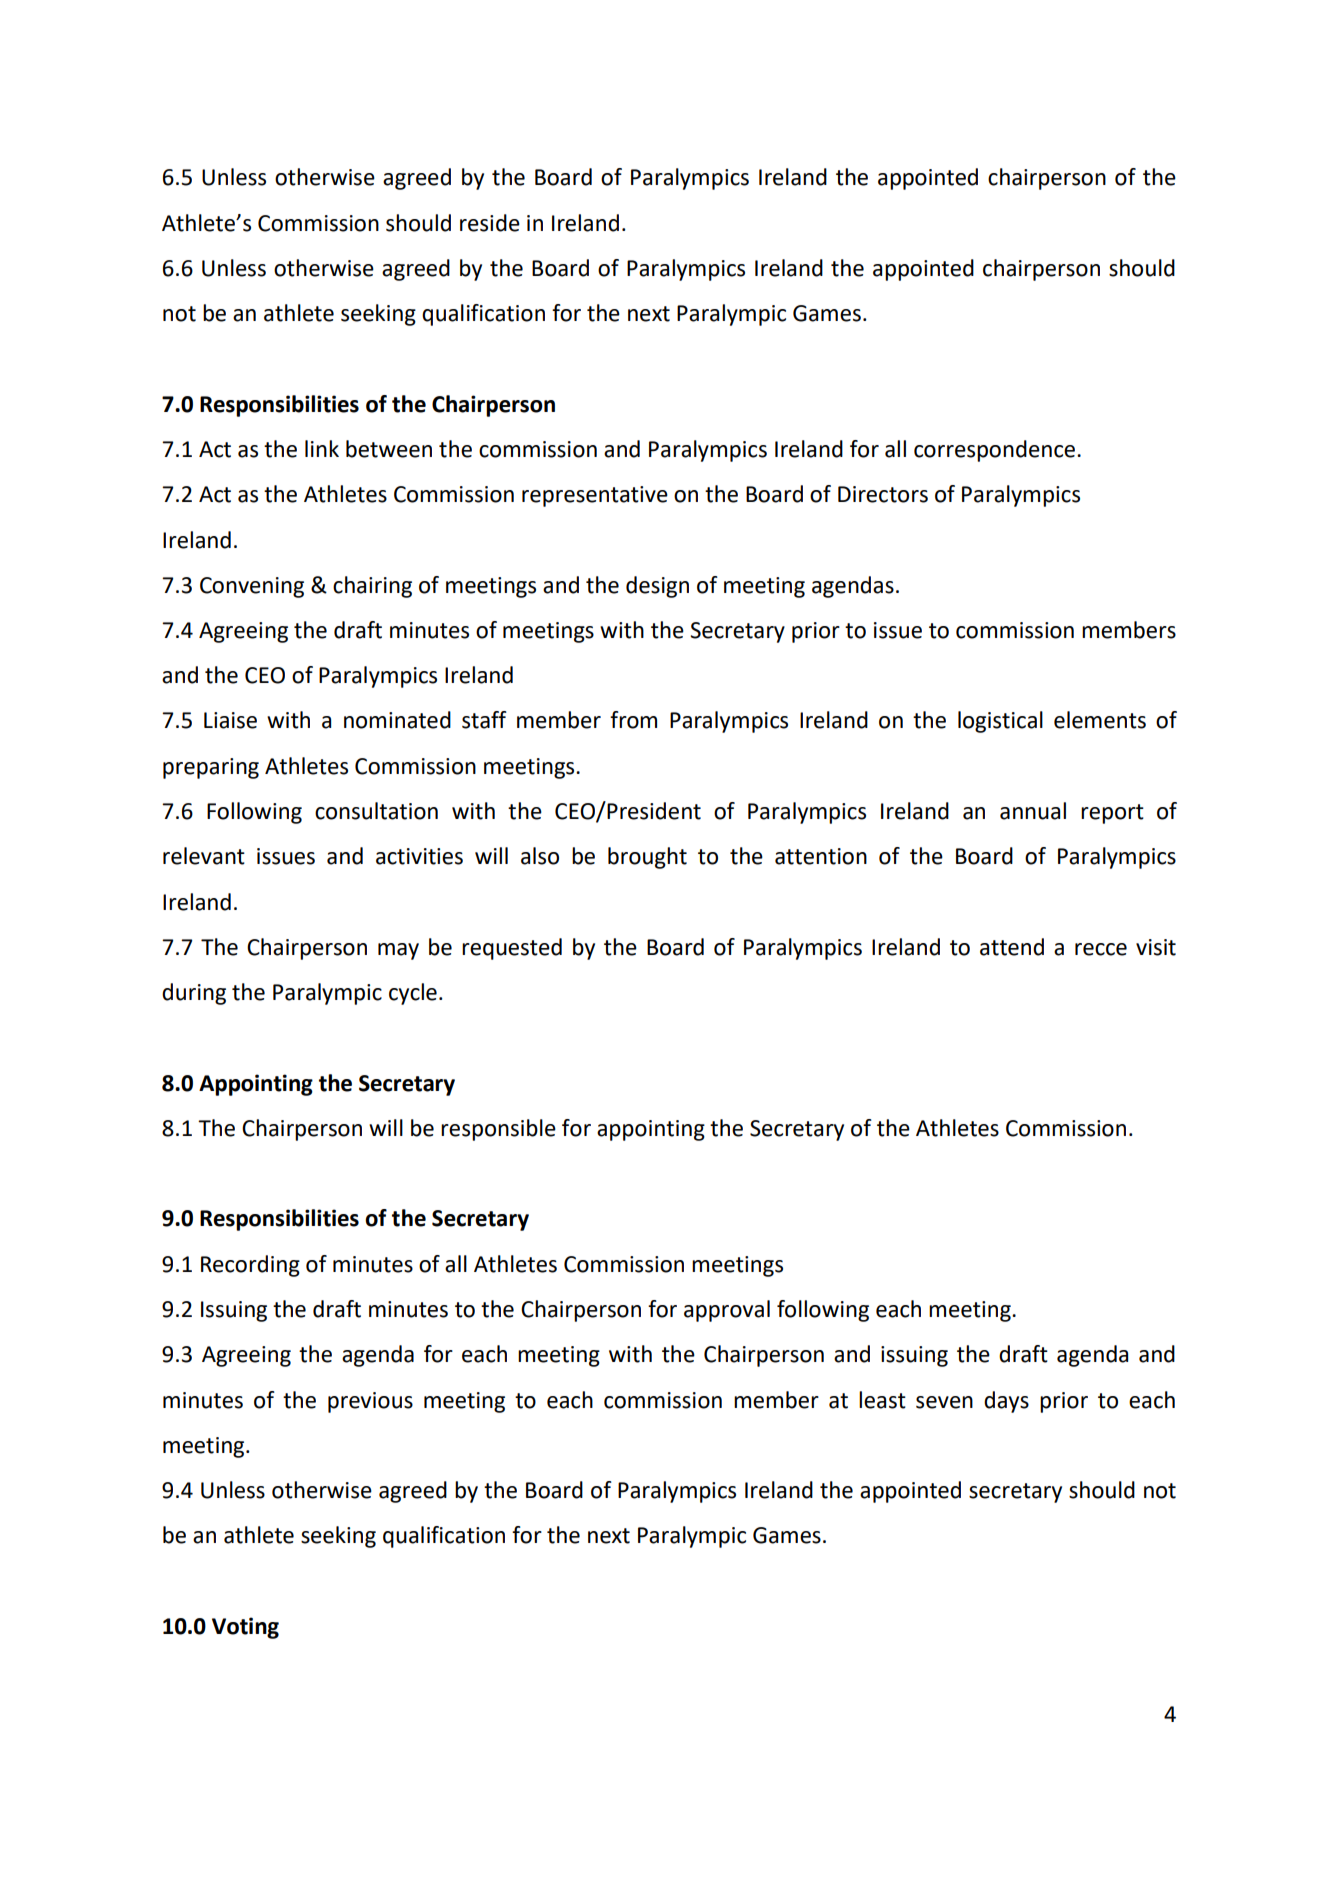 The height and width of the screenshot is (1892, 1338). What do you see at coordinates (413, 994) in the screenshot?
I see `cycle` at bounding box center [413, 994].
